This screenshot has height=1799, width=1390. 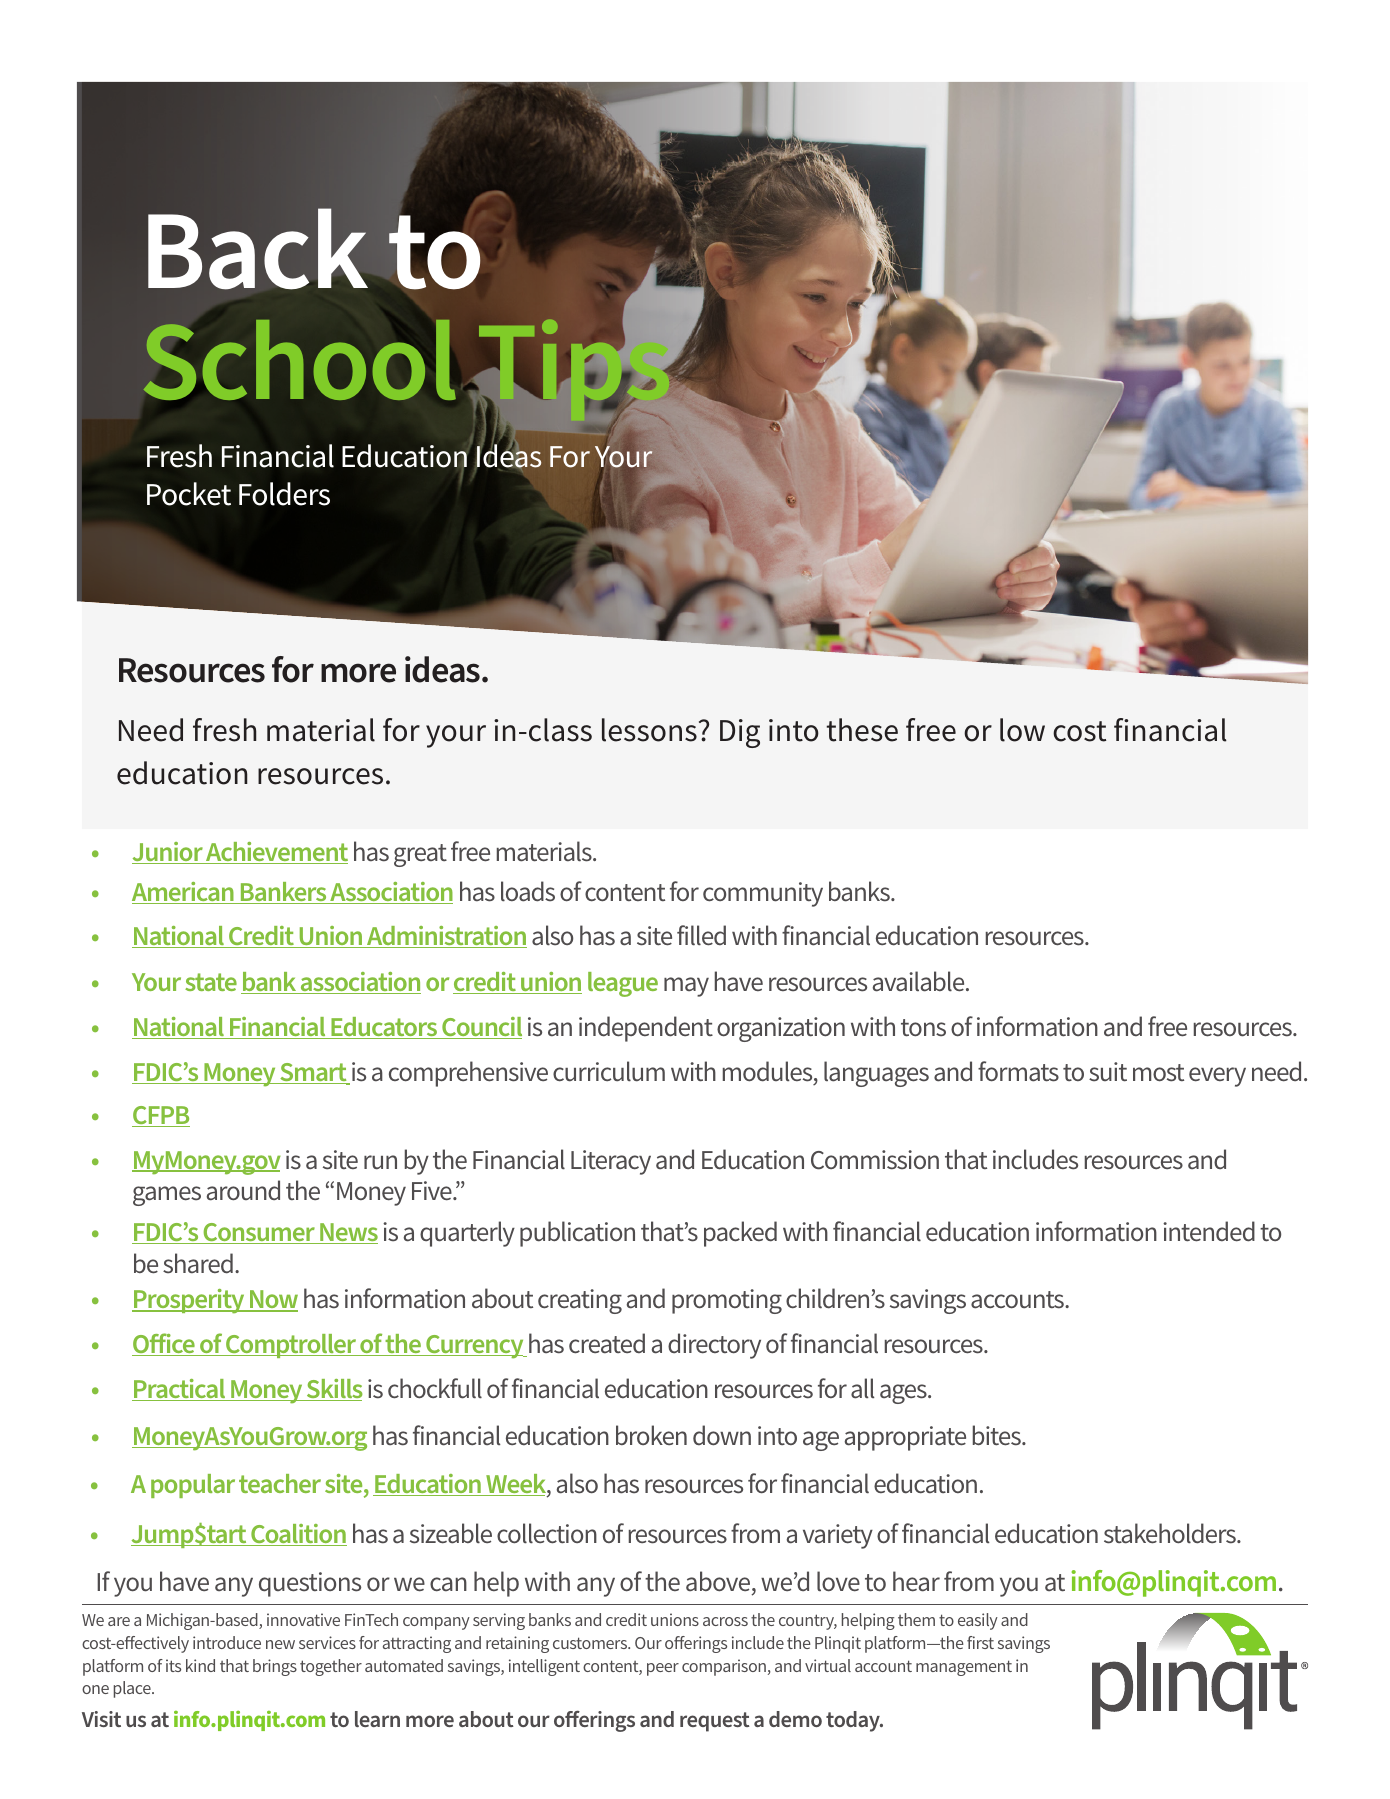 What do you see at coordinates (258, 249) in the screenshot?
I see `Back` at bounding box center [258, 249].
